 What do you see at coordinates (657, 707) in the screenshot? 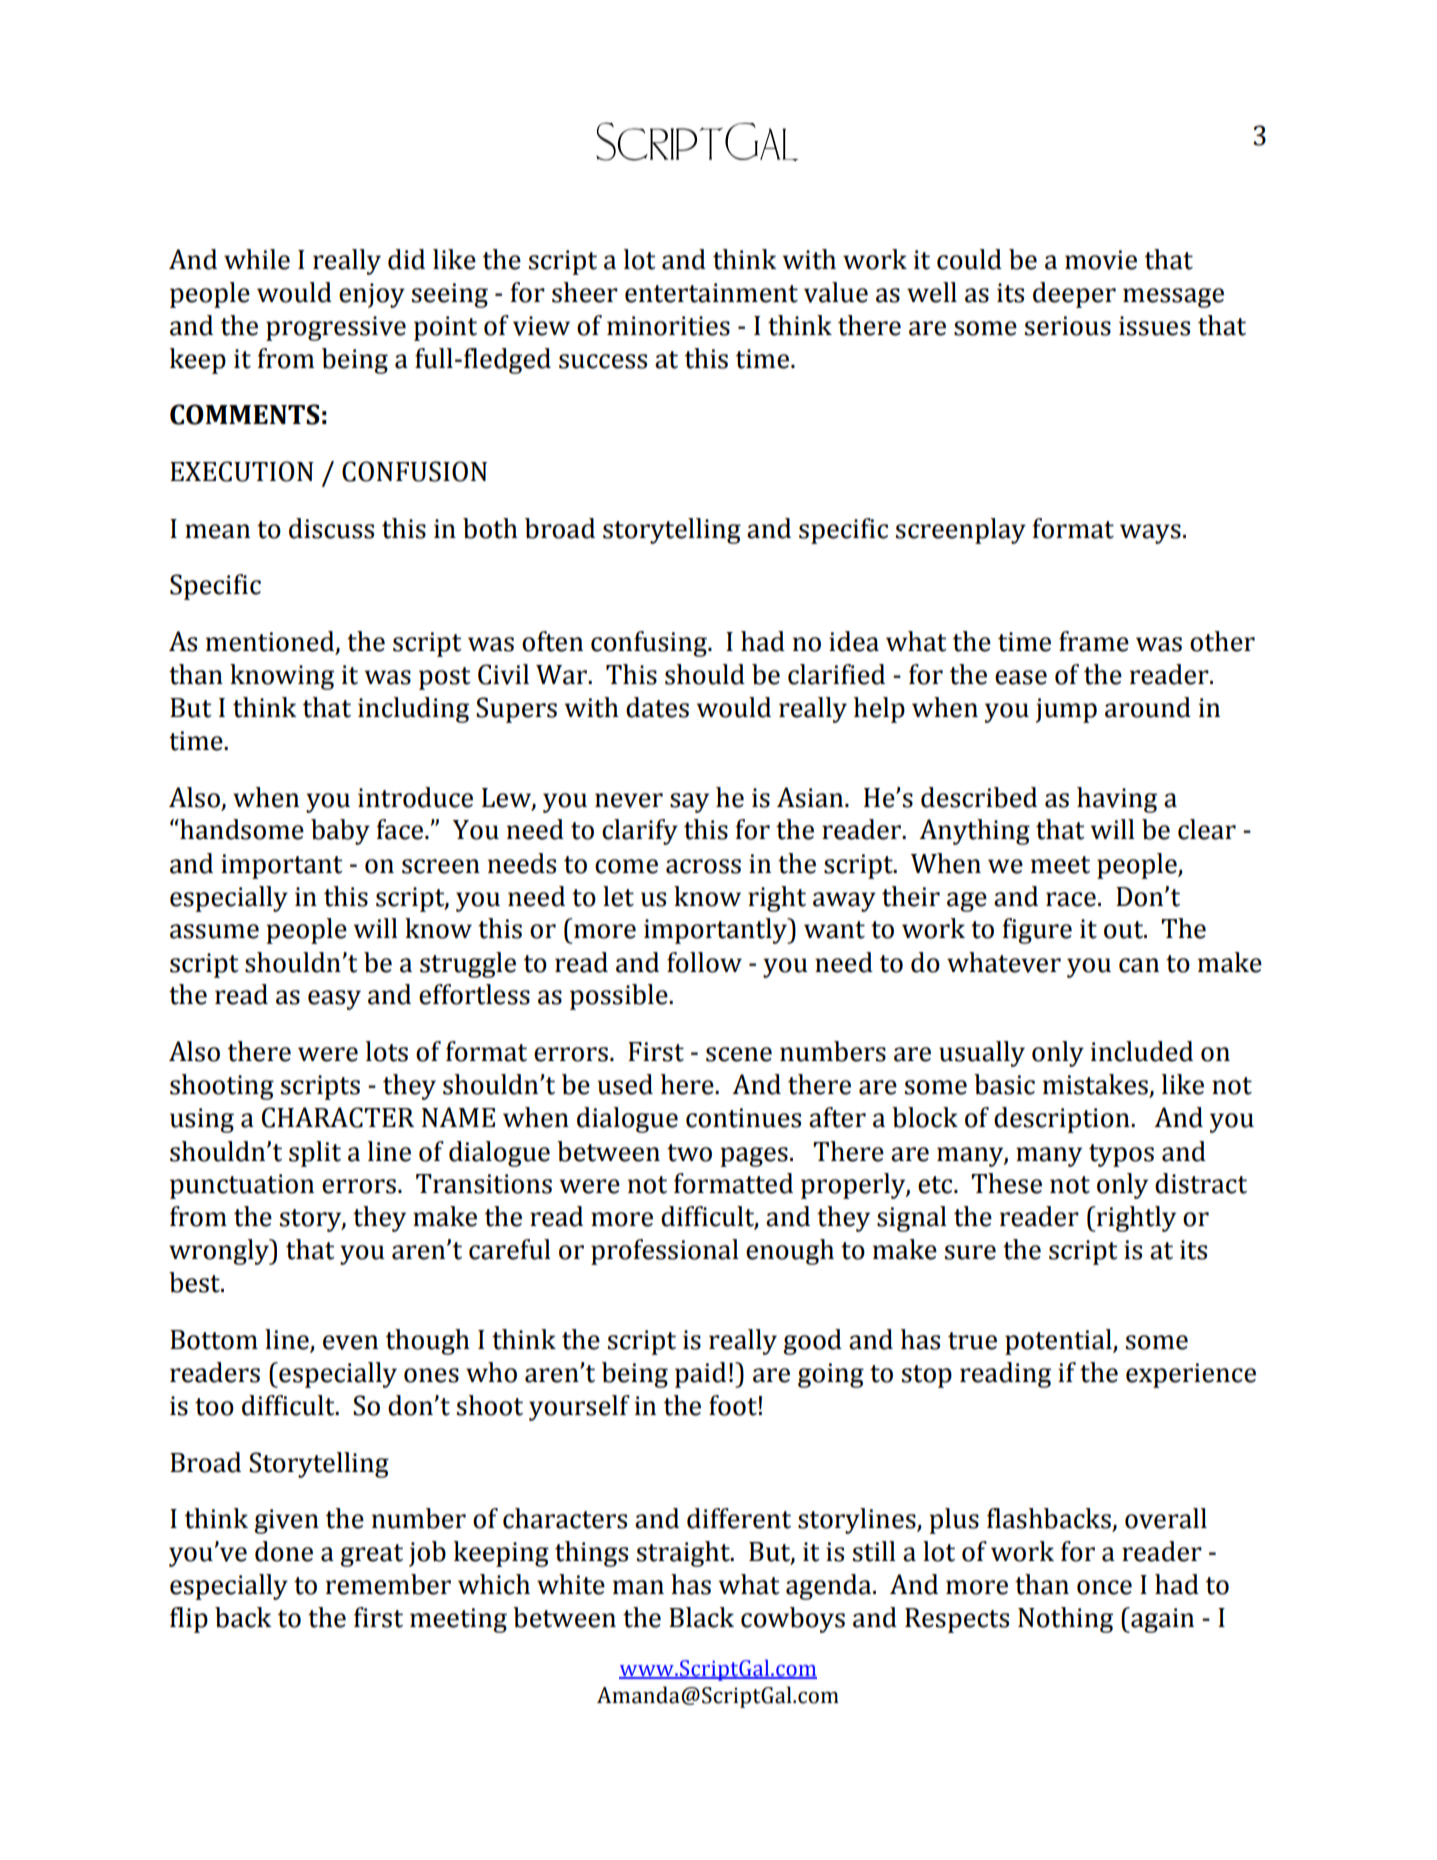
I see `dates` at bounding box center [657, 707].
